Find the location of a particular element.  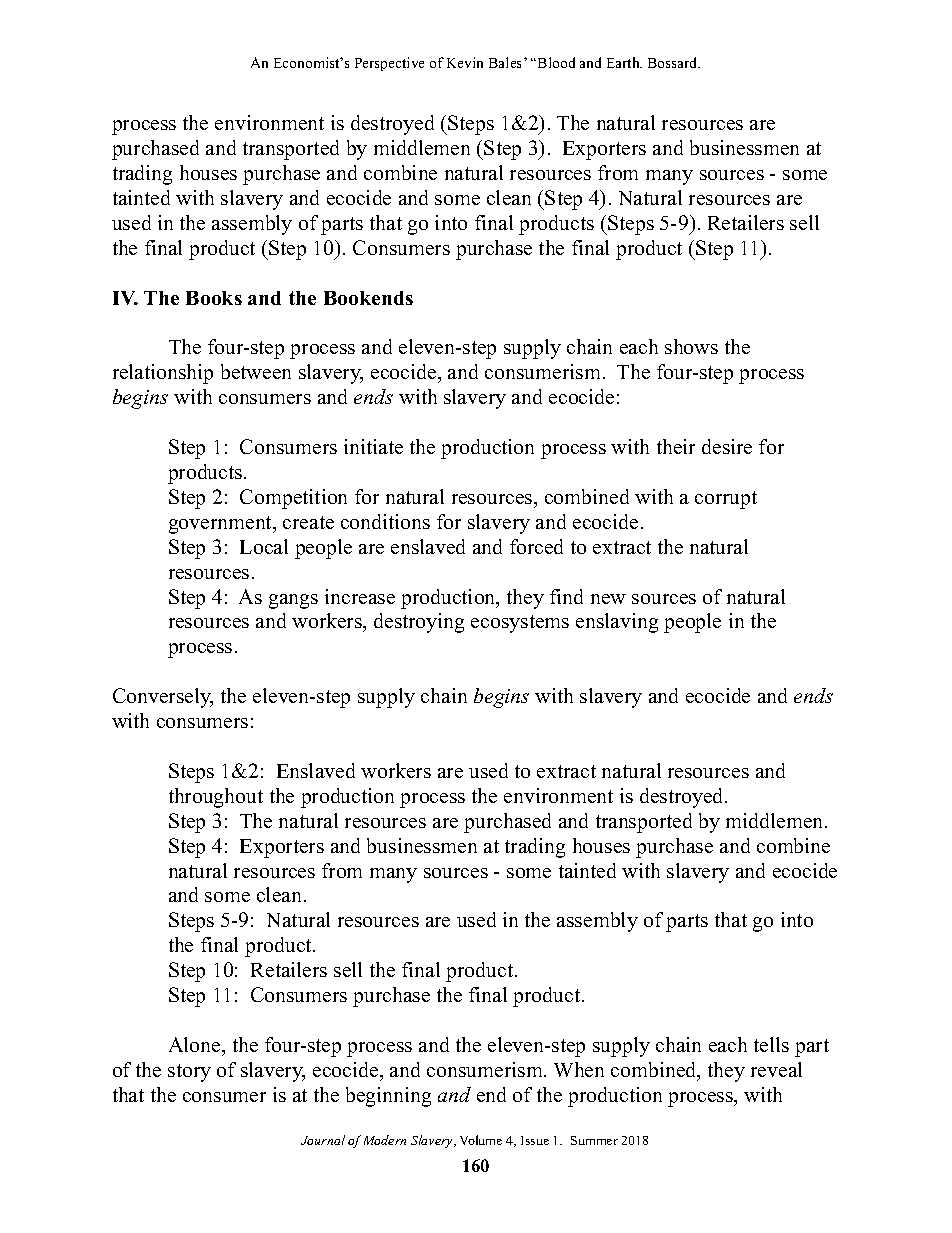

Perspective is located at coordinates (389, 64).
